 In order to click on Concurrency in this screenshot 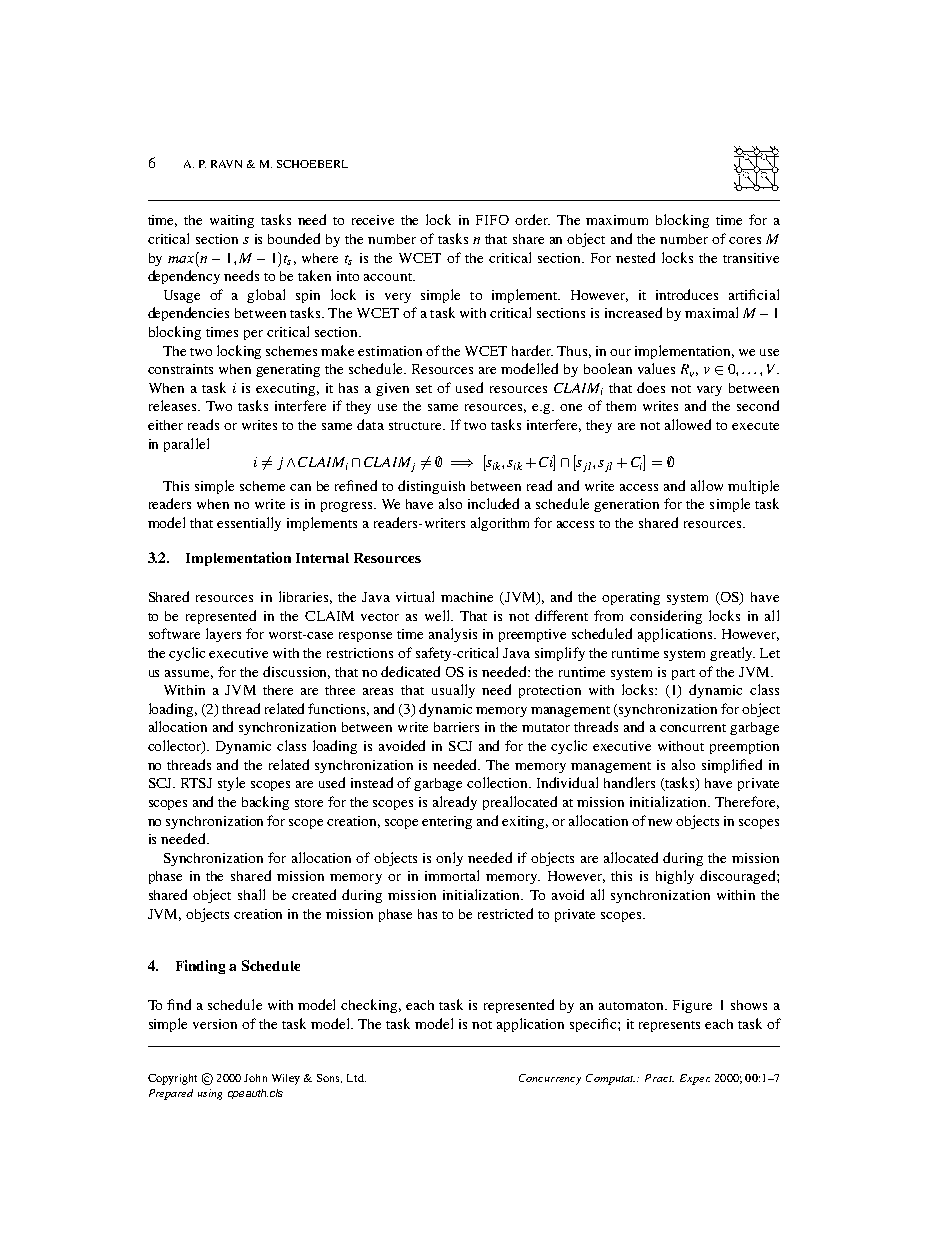, I will do `click(550, 1079)`.
